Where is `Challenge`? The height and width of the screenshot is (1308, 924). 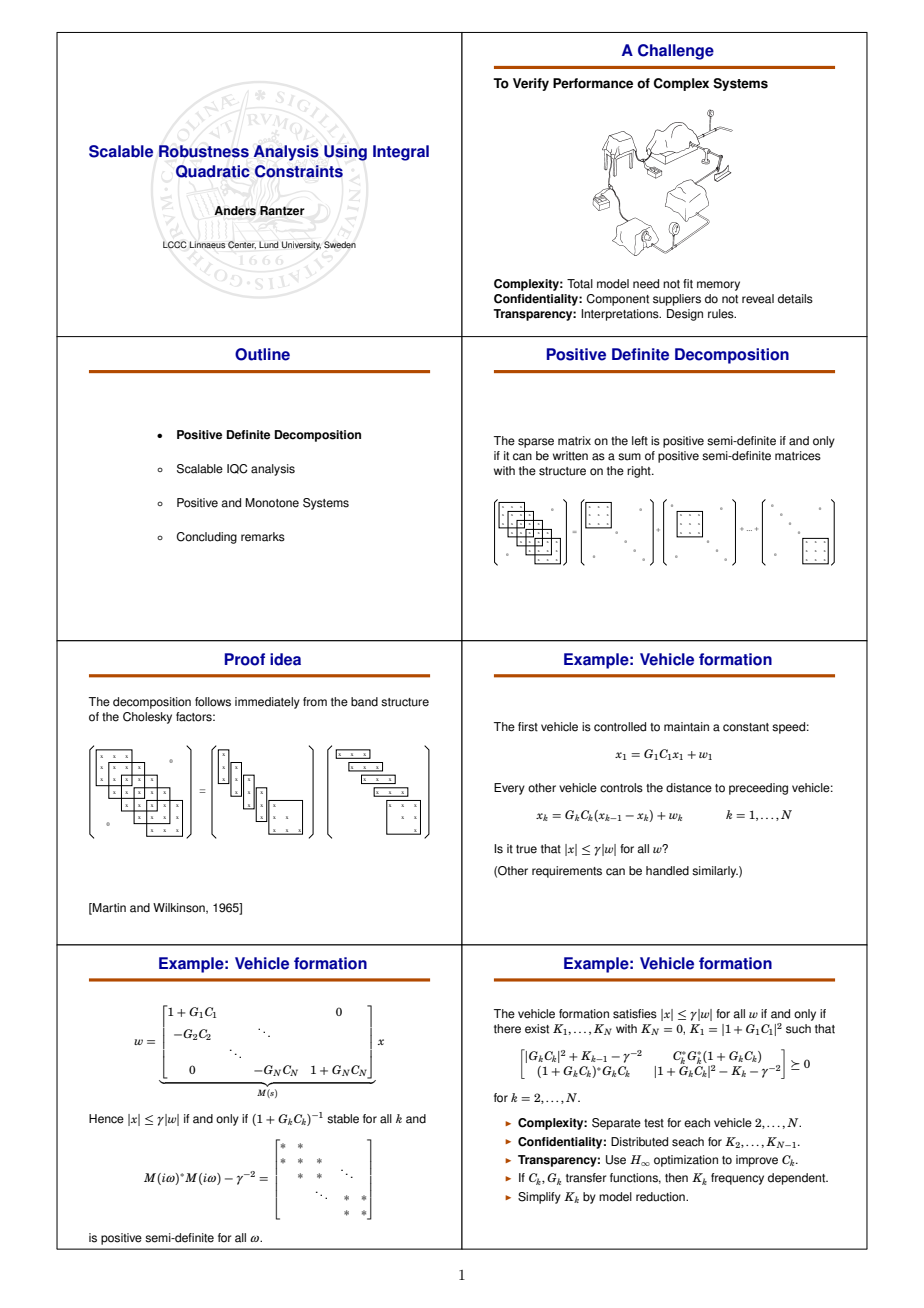
Challenge is located at coordinates (676, 52).
